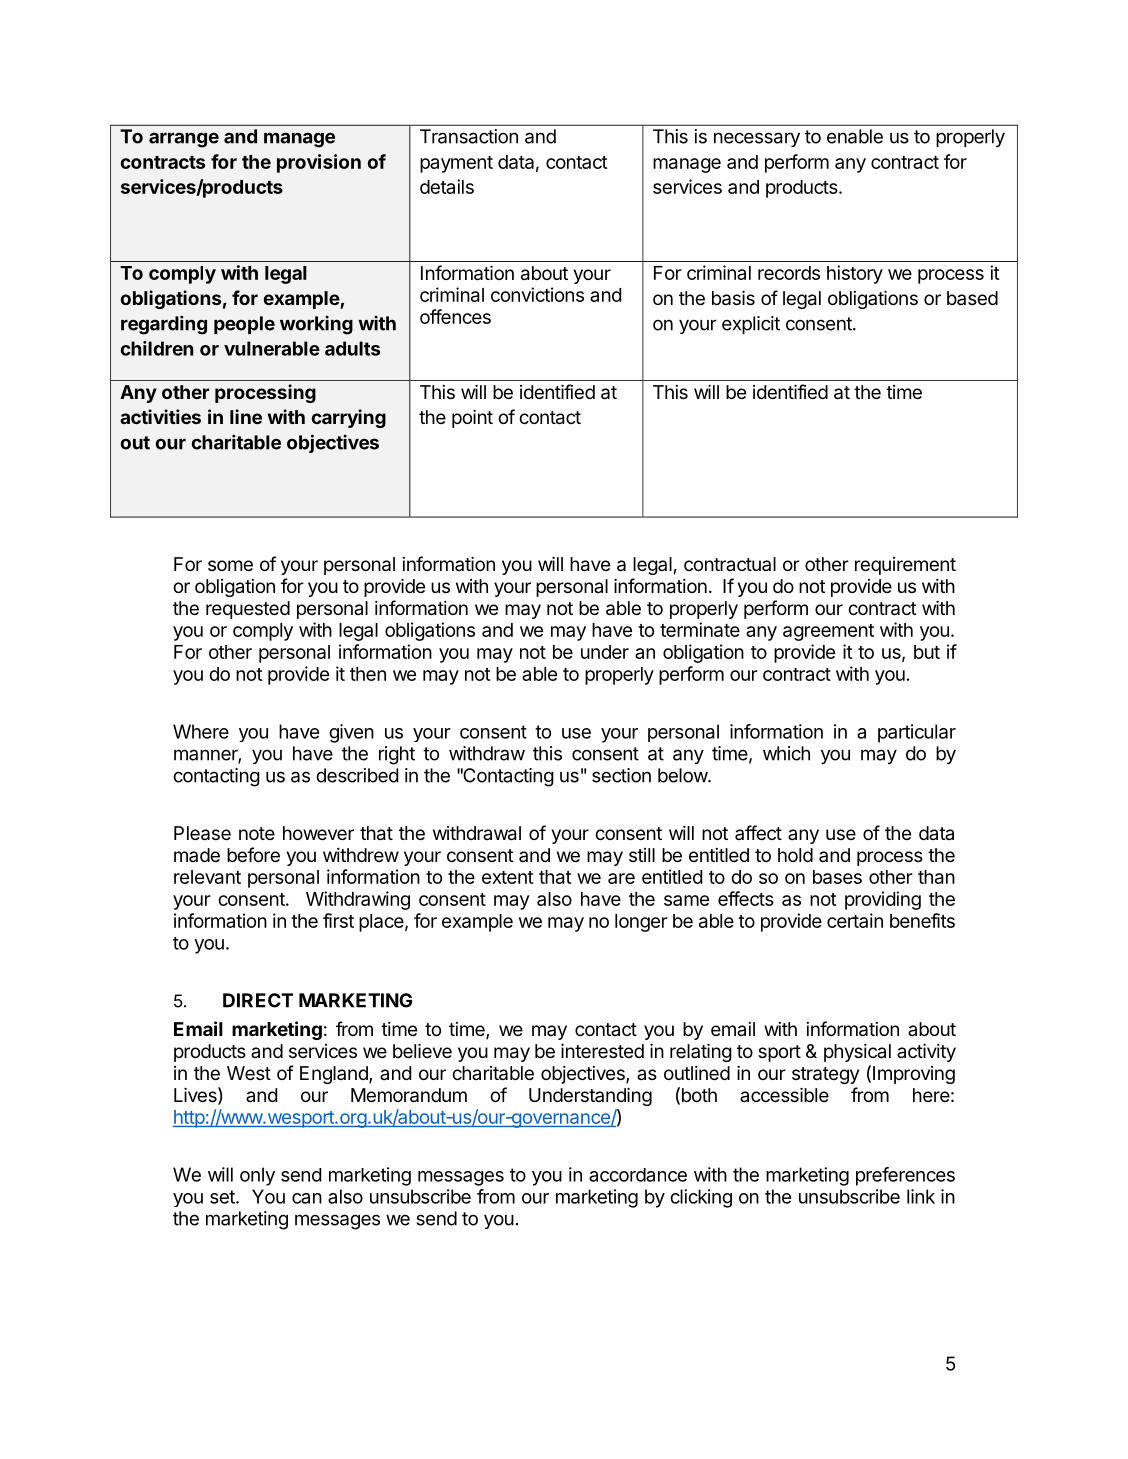  Describe the element at coordinates (319, 163) in the page. I see `provision` at that location.
